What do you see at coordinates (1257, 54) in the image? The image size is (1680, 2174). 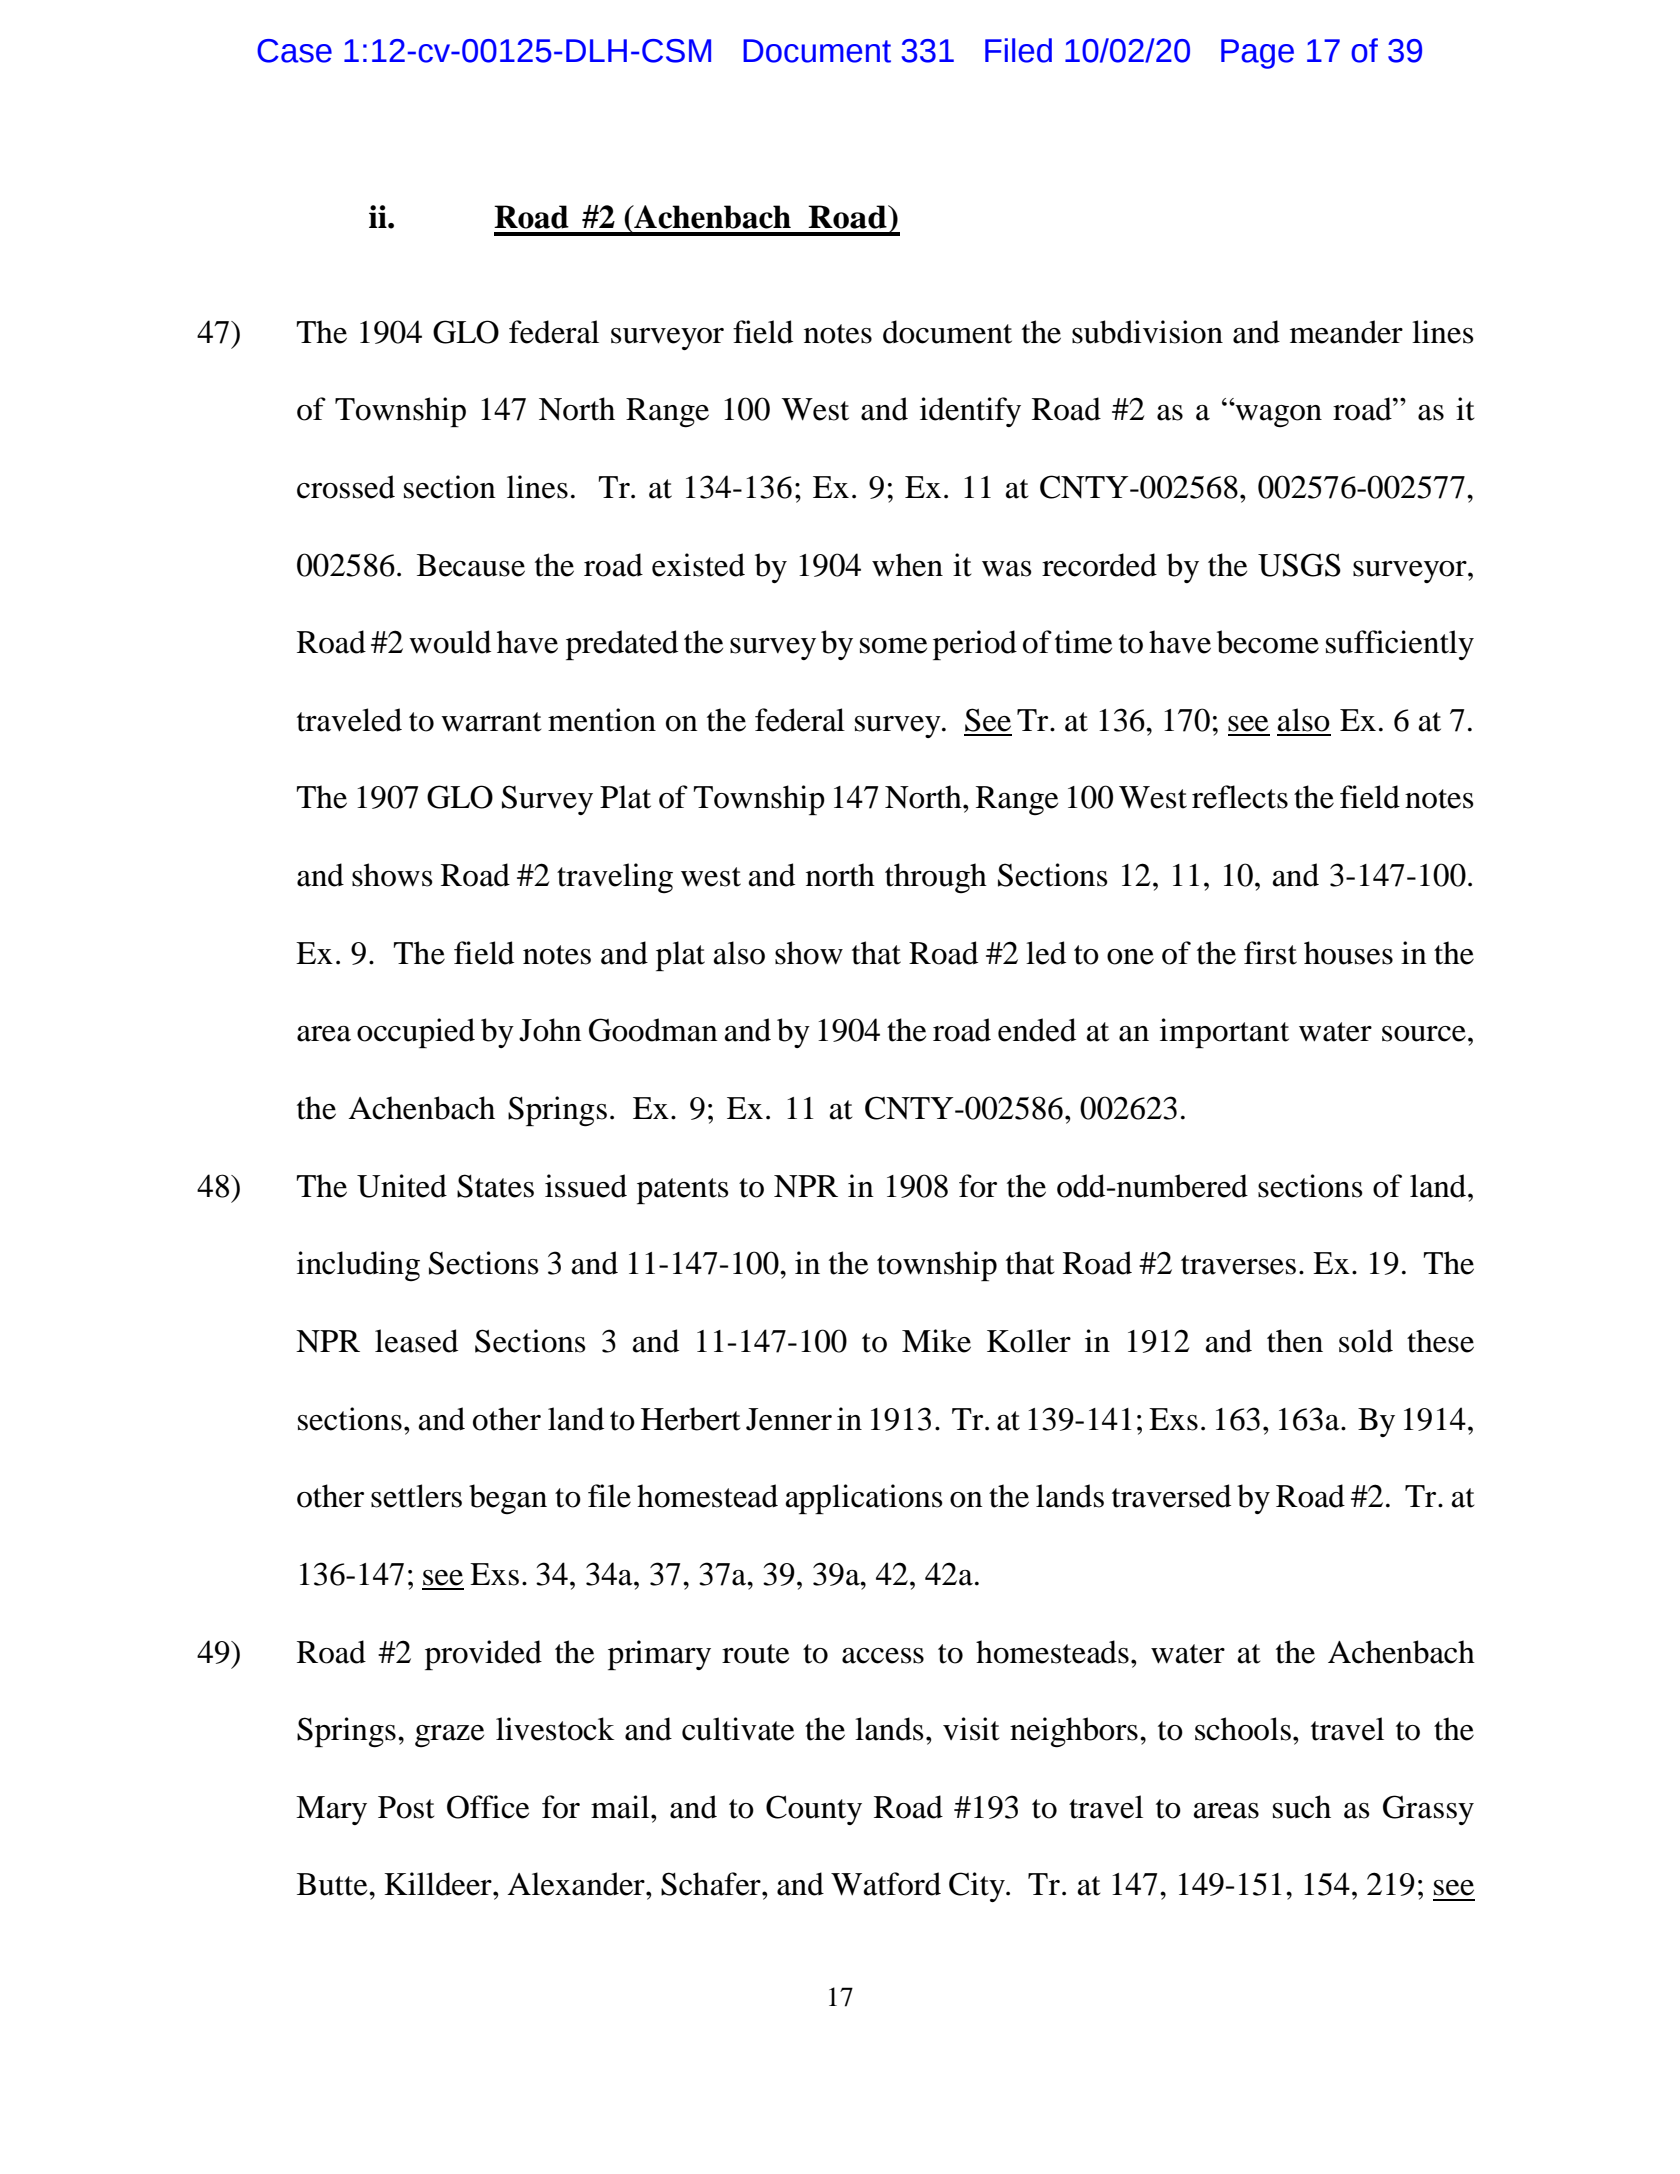 I see `Page` at bounding box center [1257, 54].
